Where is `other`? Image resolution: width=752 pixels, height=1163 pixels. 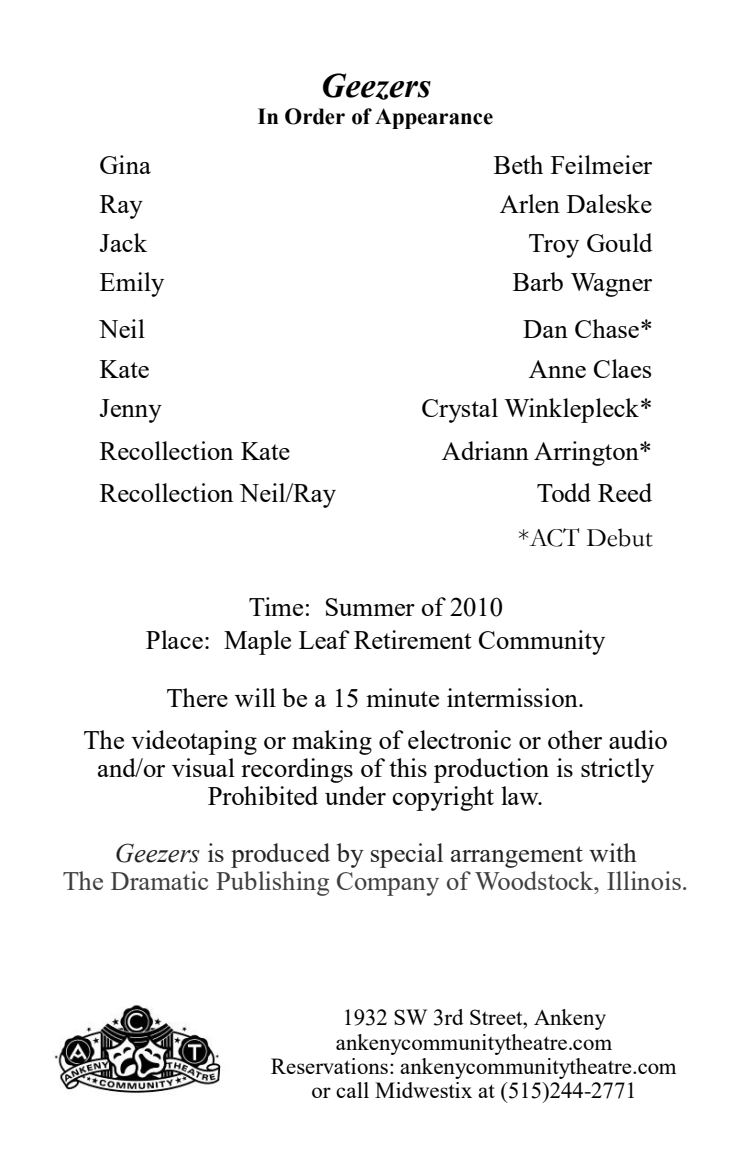
other is located at coordinates (575, 739).
